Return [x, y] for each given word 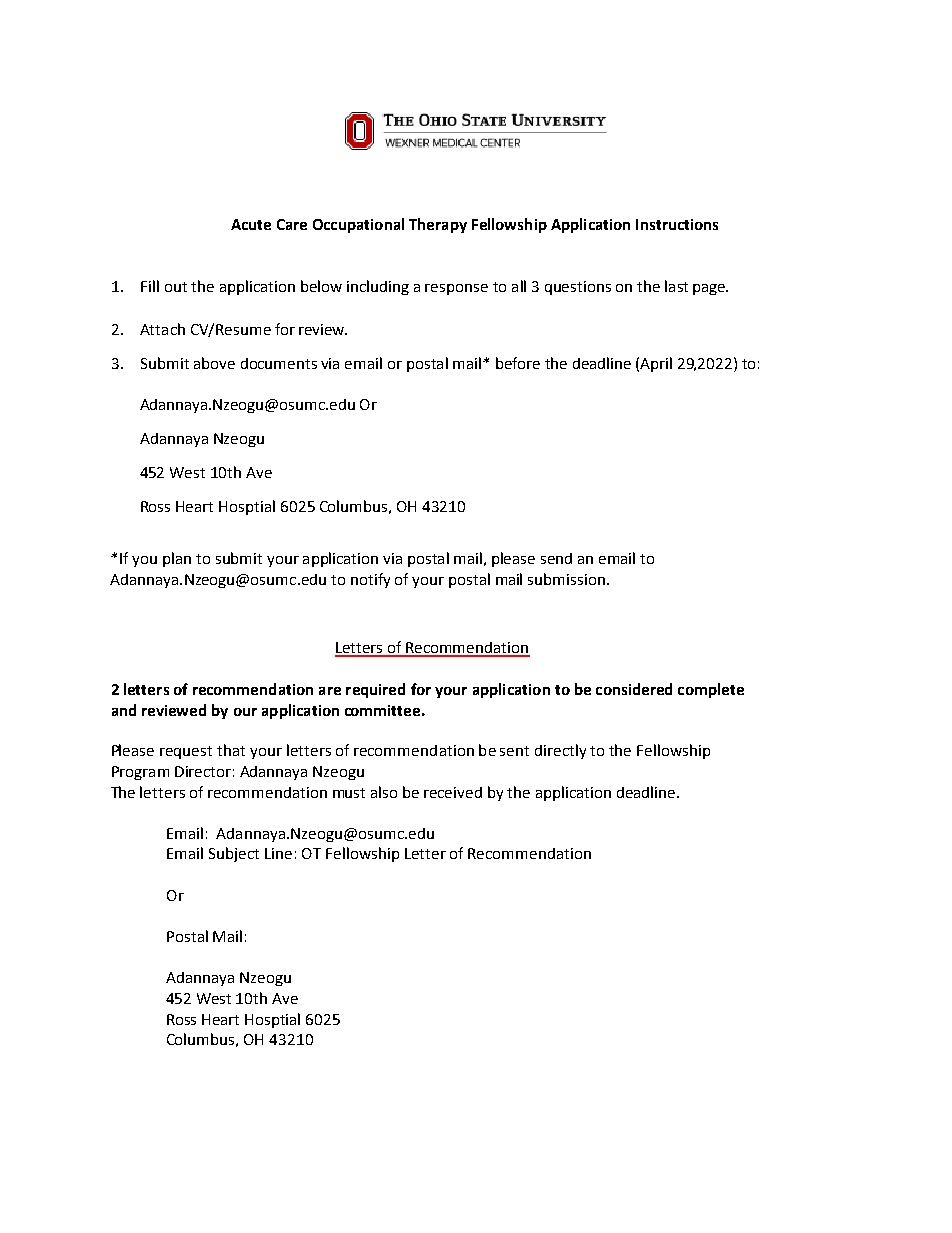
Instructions [677, 224]
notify [370, 580]
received [453, 792]
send [556, 558]
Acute [251, 224]
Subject [234, 854]
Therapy [438, 225]
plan [177, 559]
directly [560, 751]
